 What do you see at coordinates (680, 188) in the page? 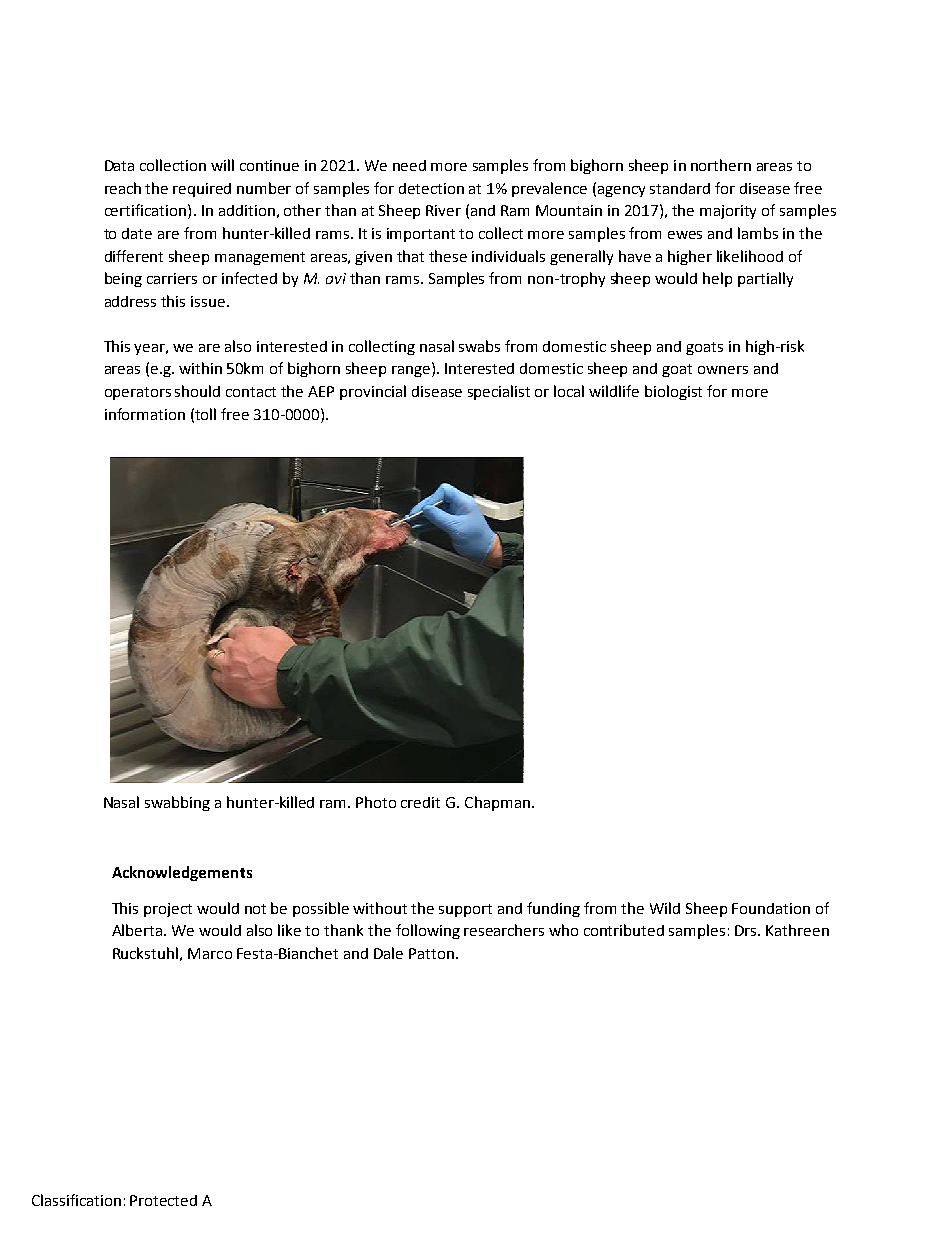
I see `standard` at bounding box center [680, 188].
